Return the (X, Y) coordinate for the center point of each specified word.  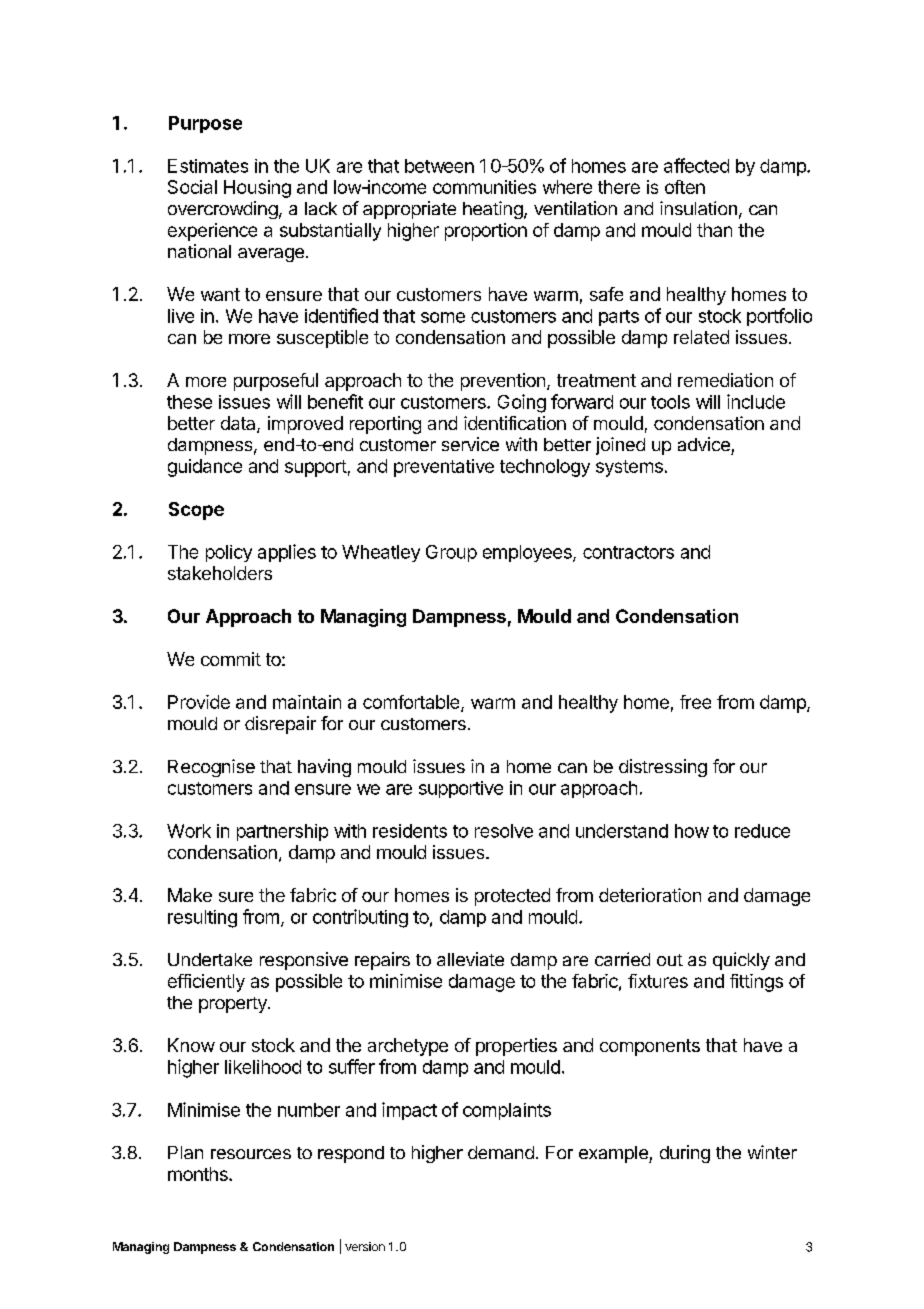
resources (251, 1154)
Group (451, 553)
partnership (282, 832)
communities (484, 187)
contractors (628, 552)
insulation (698, 208)
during (685, 1154)
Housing (257, 189)
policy (229, 553)
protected (512, 897)
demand (501, 1152)
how (692, 831)
